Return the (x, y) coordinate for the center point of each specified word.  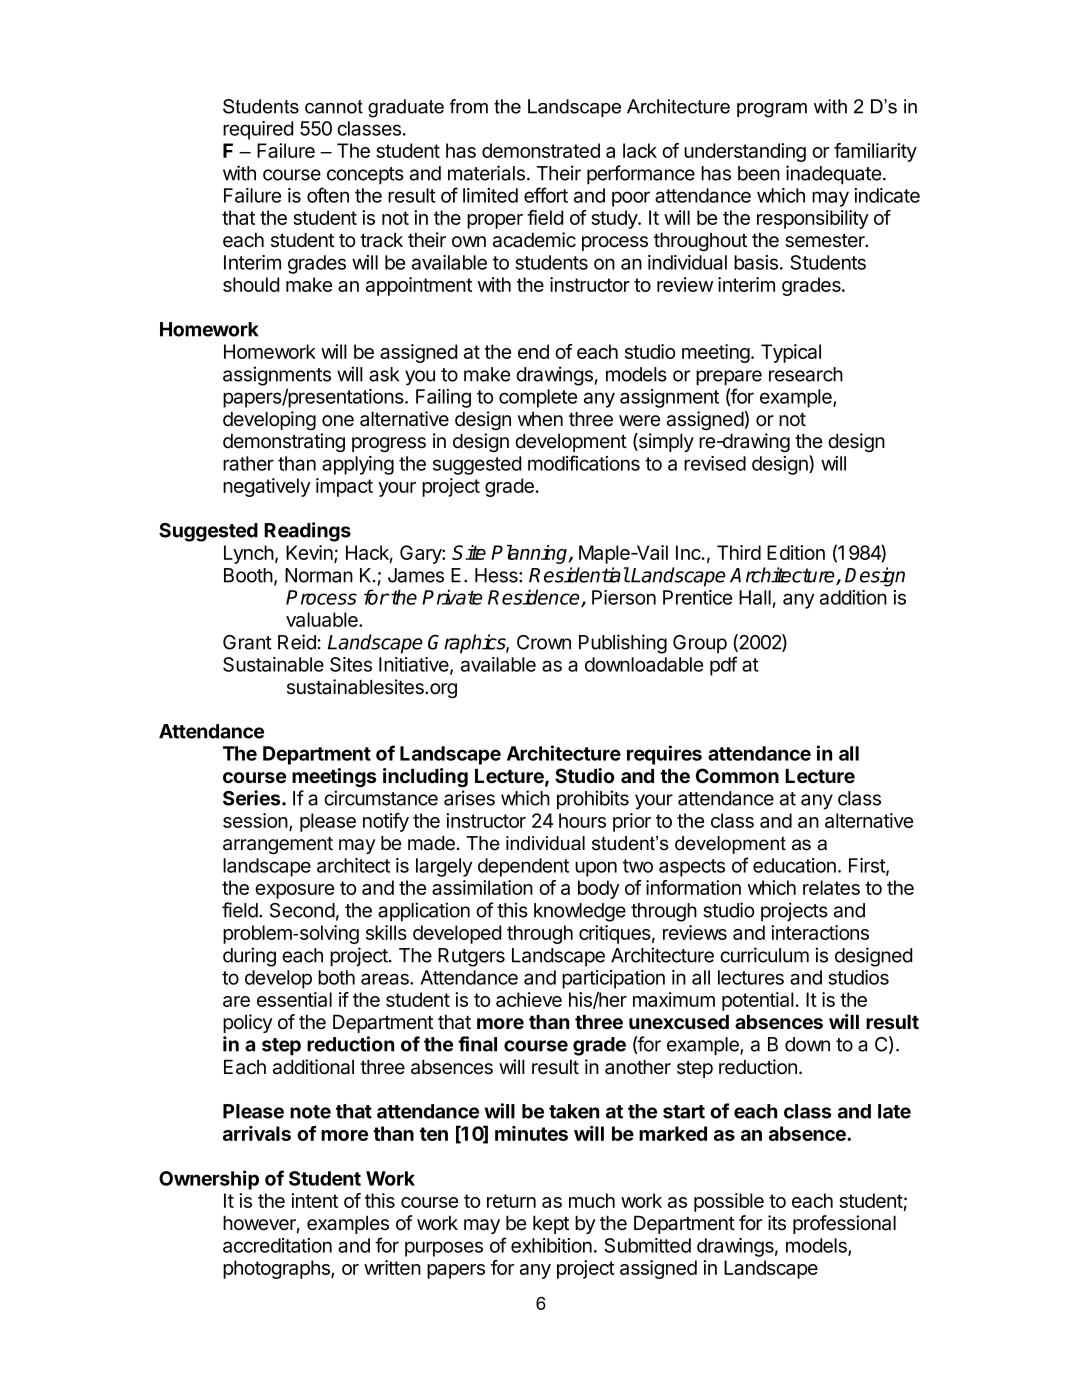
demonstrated (541, 150)
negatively (267, 487)
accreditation (277, 1245)
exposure (294, 891)
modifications (584, 463)
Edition (796, 552)
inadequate (833, 175)
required (258, 130)
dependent (523, 867)
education (794, 865)
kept (551, 1225)
